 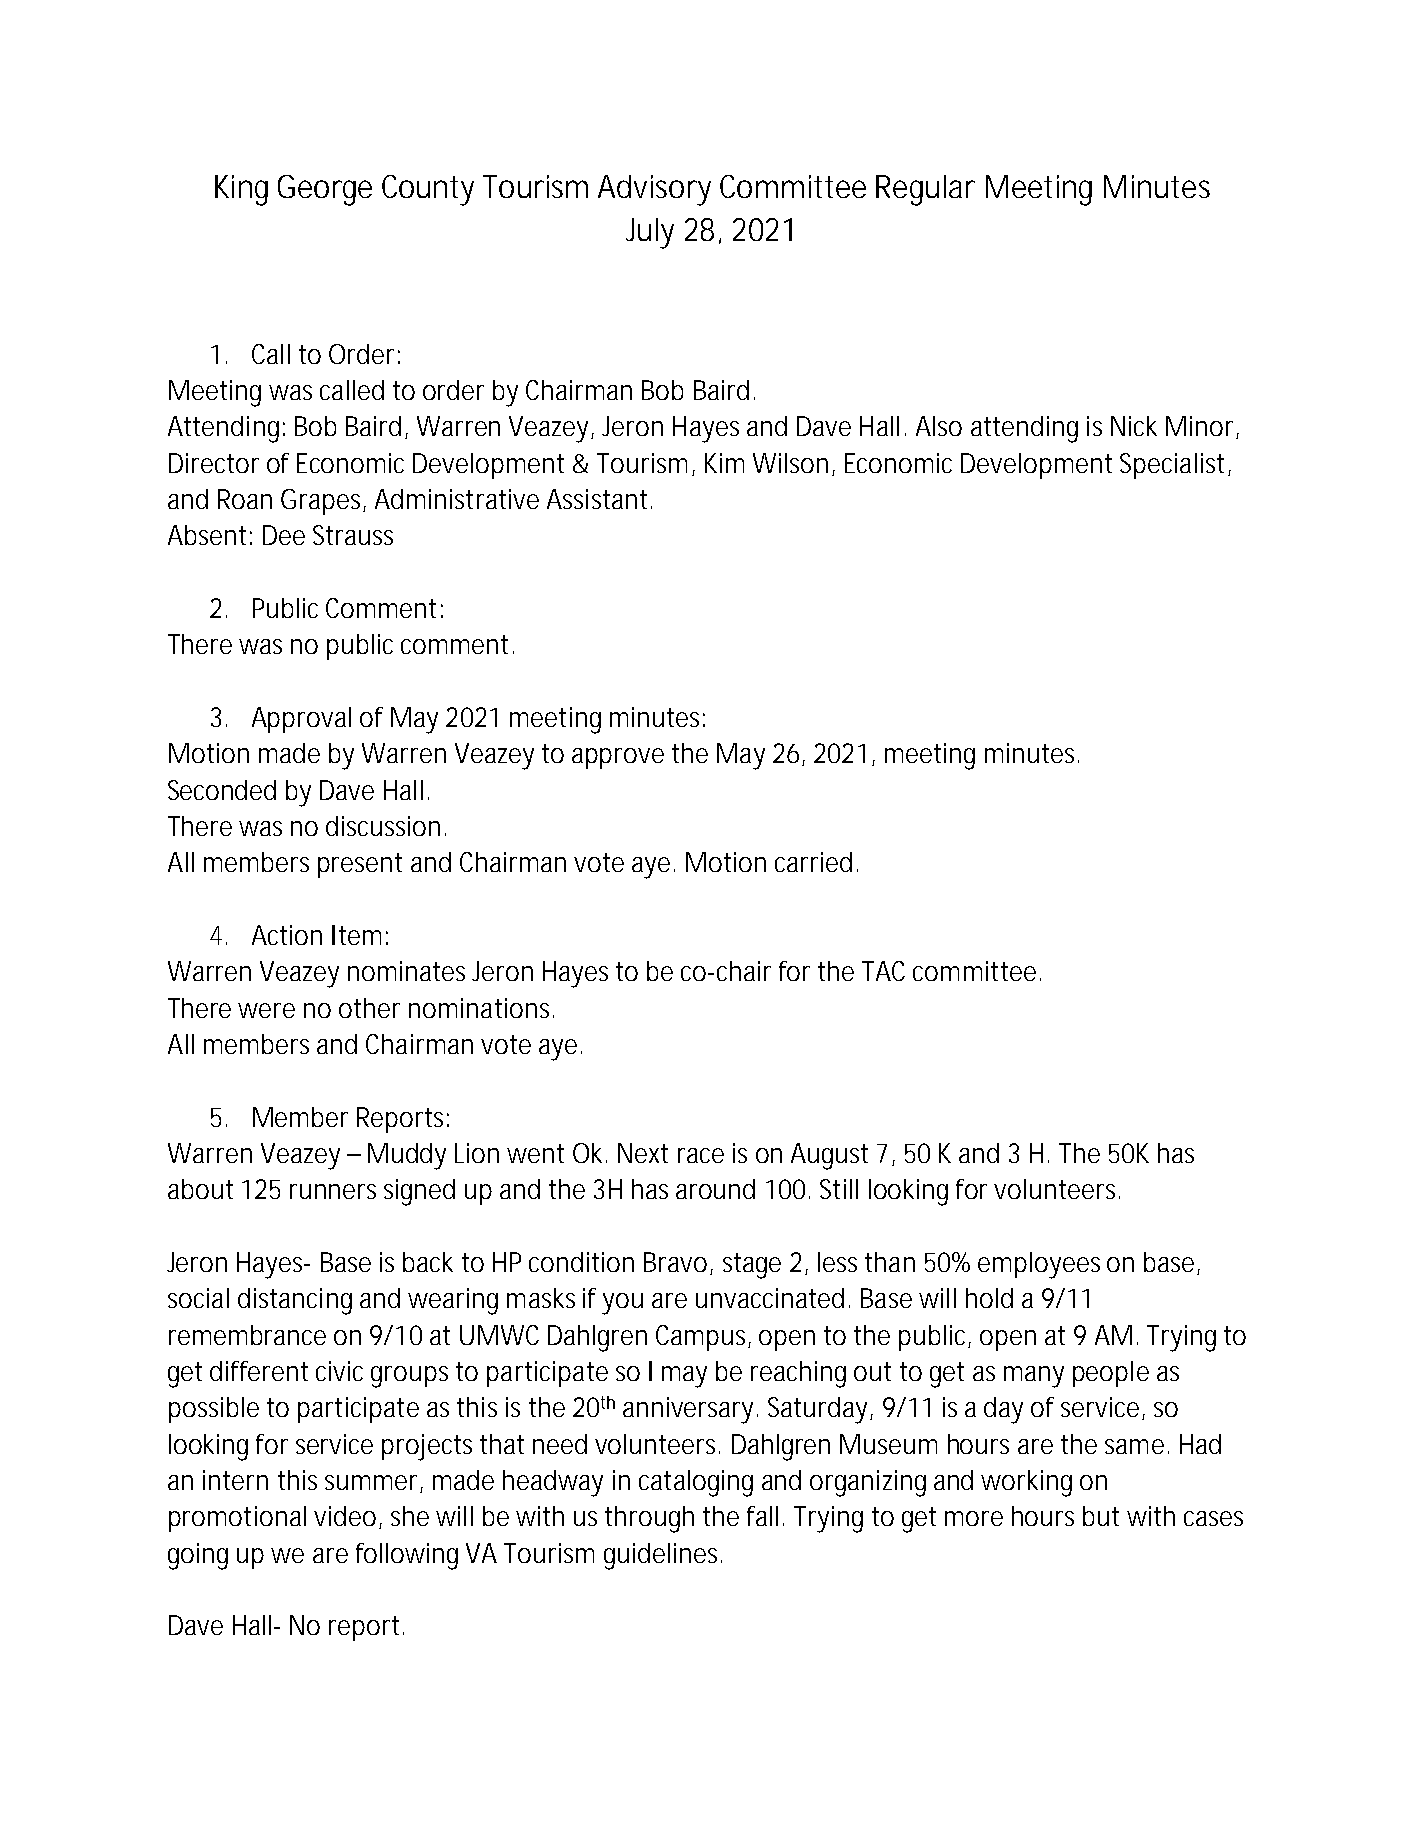 I want to click on carried, so click(x=813, y=862).
